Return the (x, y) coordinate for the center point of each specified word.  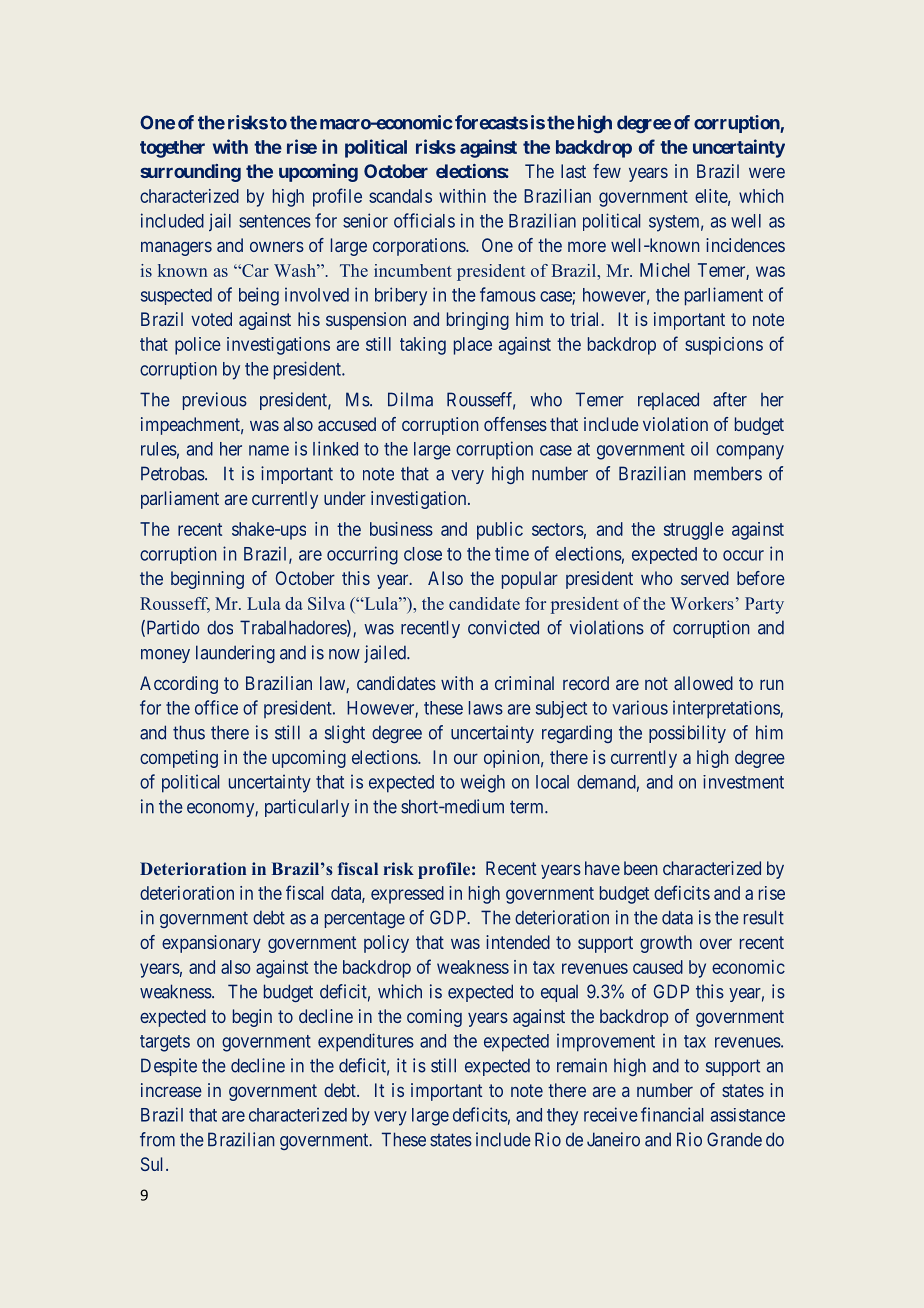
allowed (703, 683)
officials (424, 220)
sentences (275, 221)
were (767, 172)
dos (220, 627)
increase (171, 1090)
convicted (503, 627)
